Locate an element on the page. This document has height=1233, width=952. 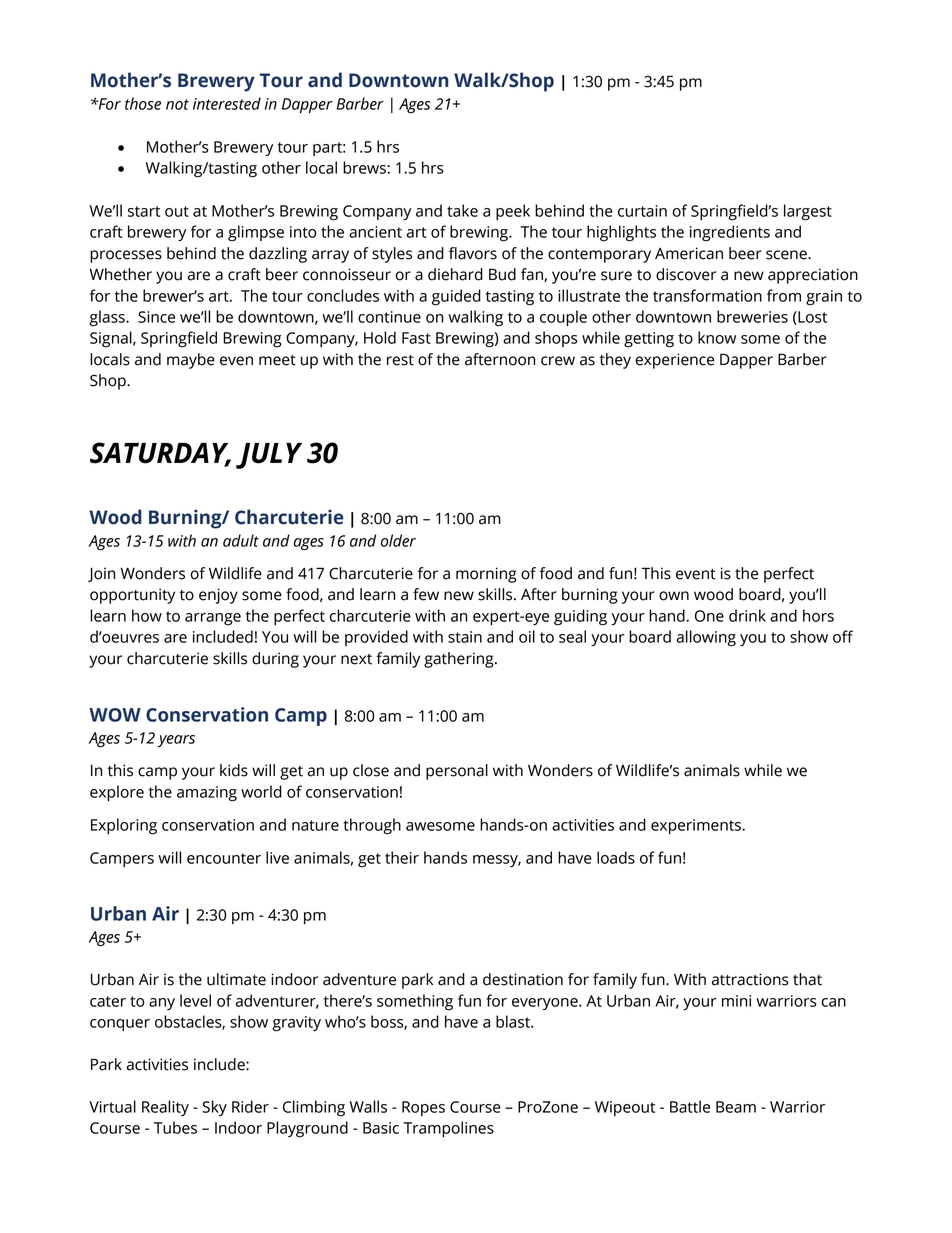
know is located at coordinates (717, 337).
